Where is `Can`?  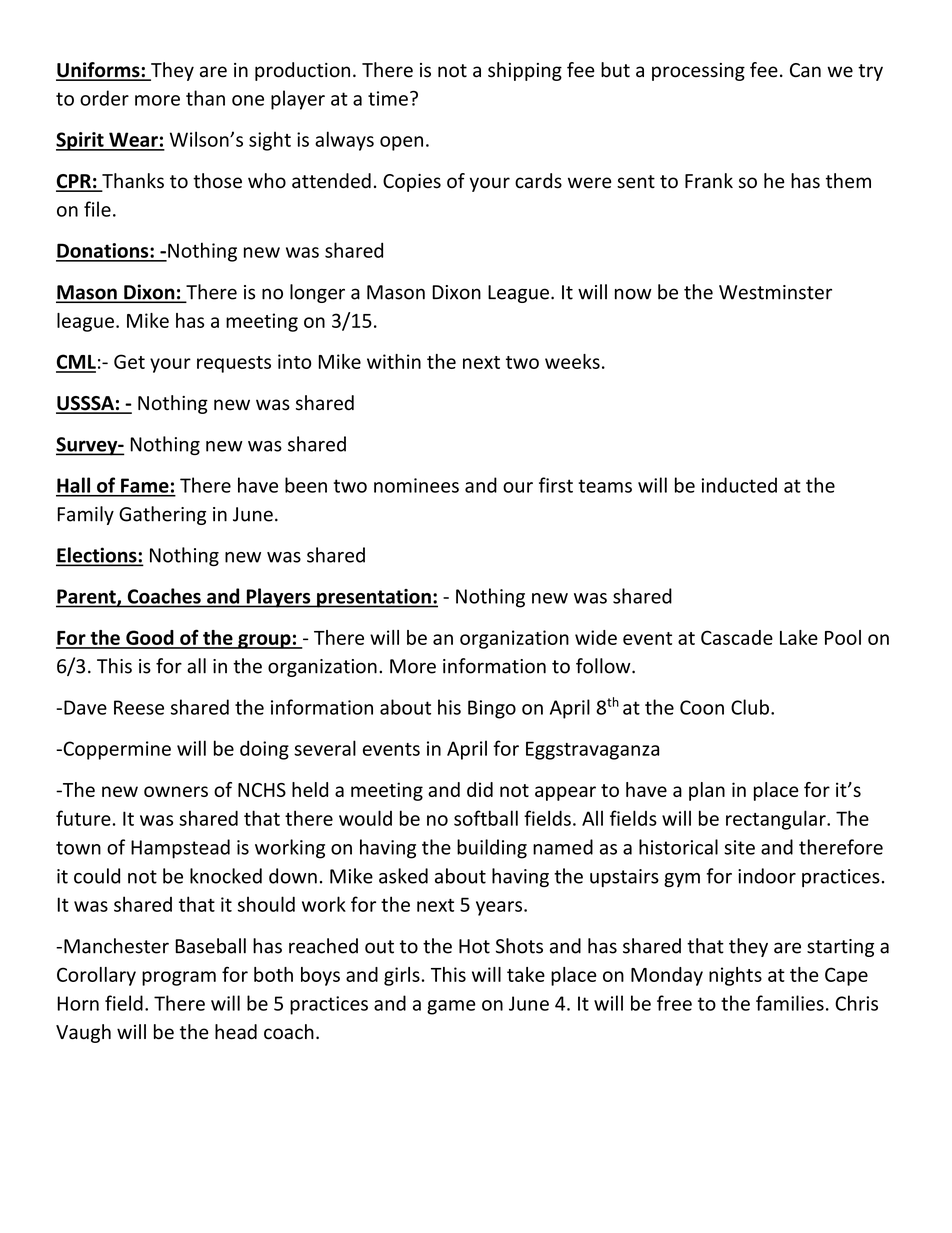
Can is located at coordinates (805, 70).
